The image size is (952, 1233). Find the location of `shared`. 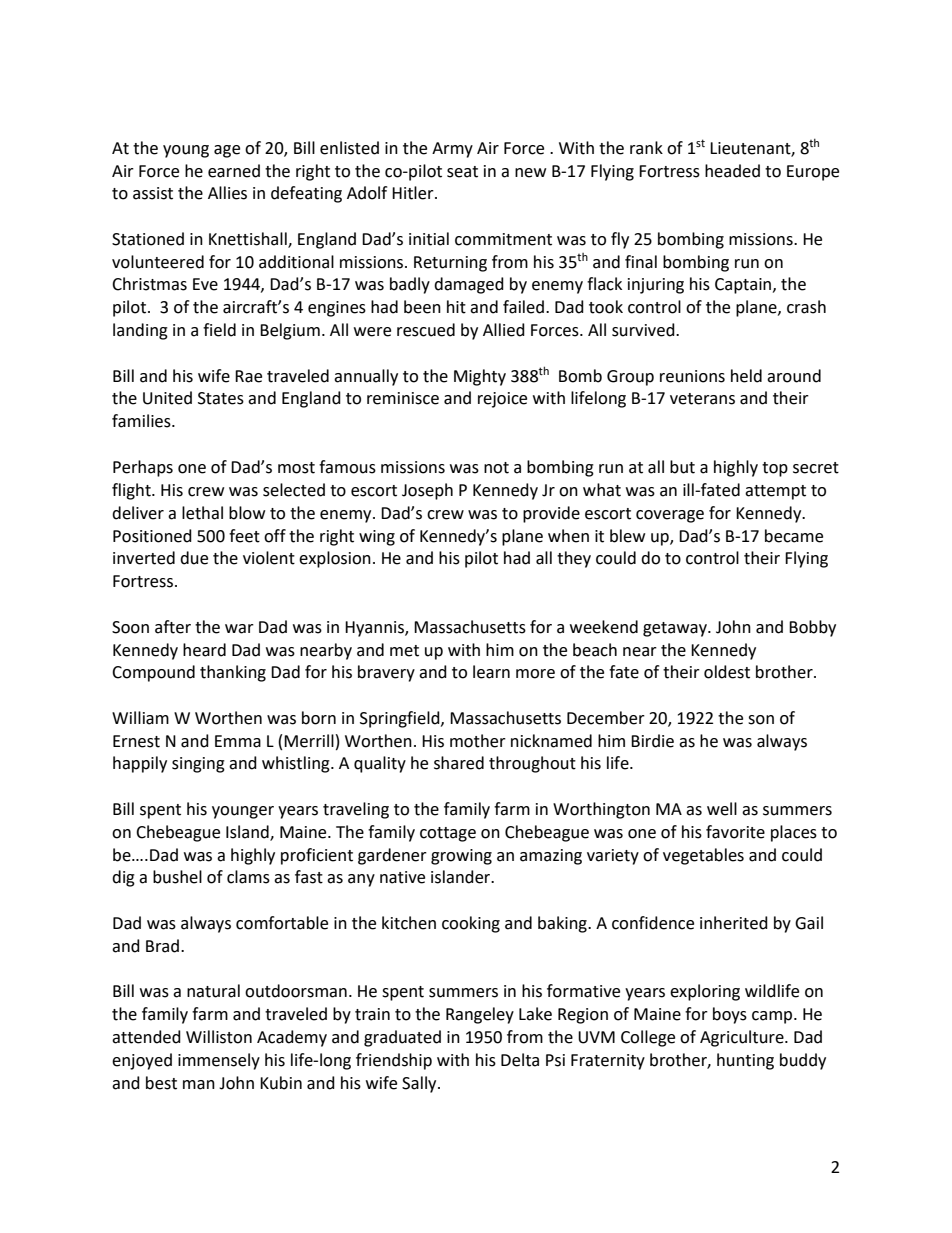

shared is located at coordinates (459, 763).
